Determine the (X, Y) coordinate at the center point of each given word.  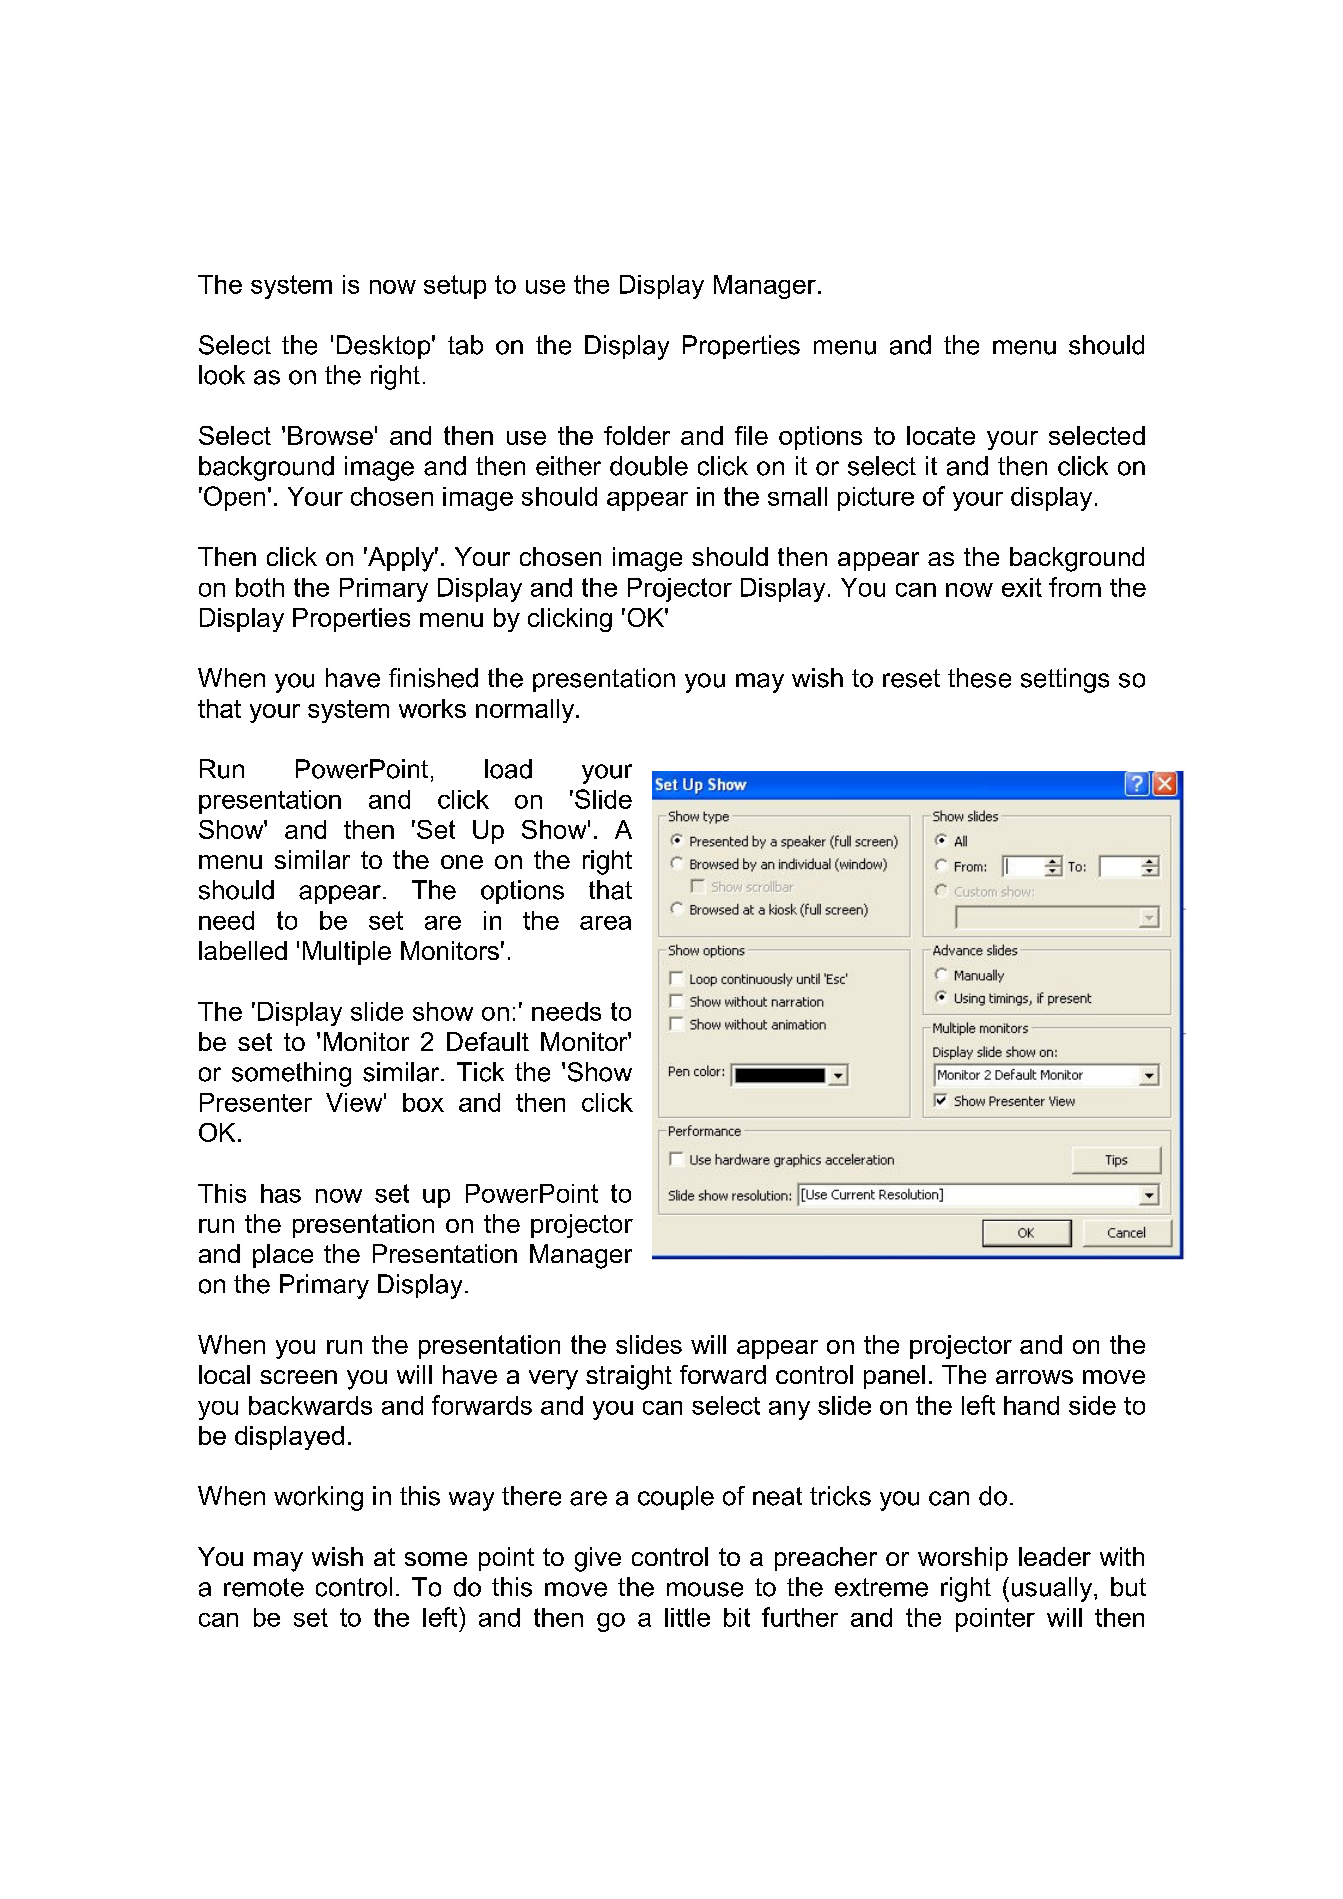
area (605, 923)
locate (941, 435)
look (222, 375)
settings (1065, 680)
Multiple (347, 953)
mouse (705, 1589)
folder (637, 435)
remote (264, 1587)
